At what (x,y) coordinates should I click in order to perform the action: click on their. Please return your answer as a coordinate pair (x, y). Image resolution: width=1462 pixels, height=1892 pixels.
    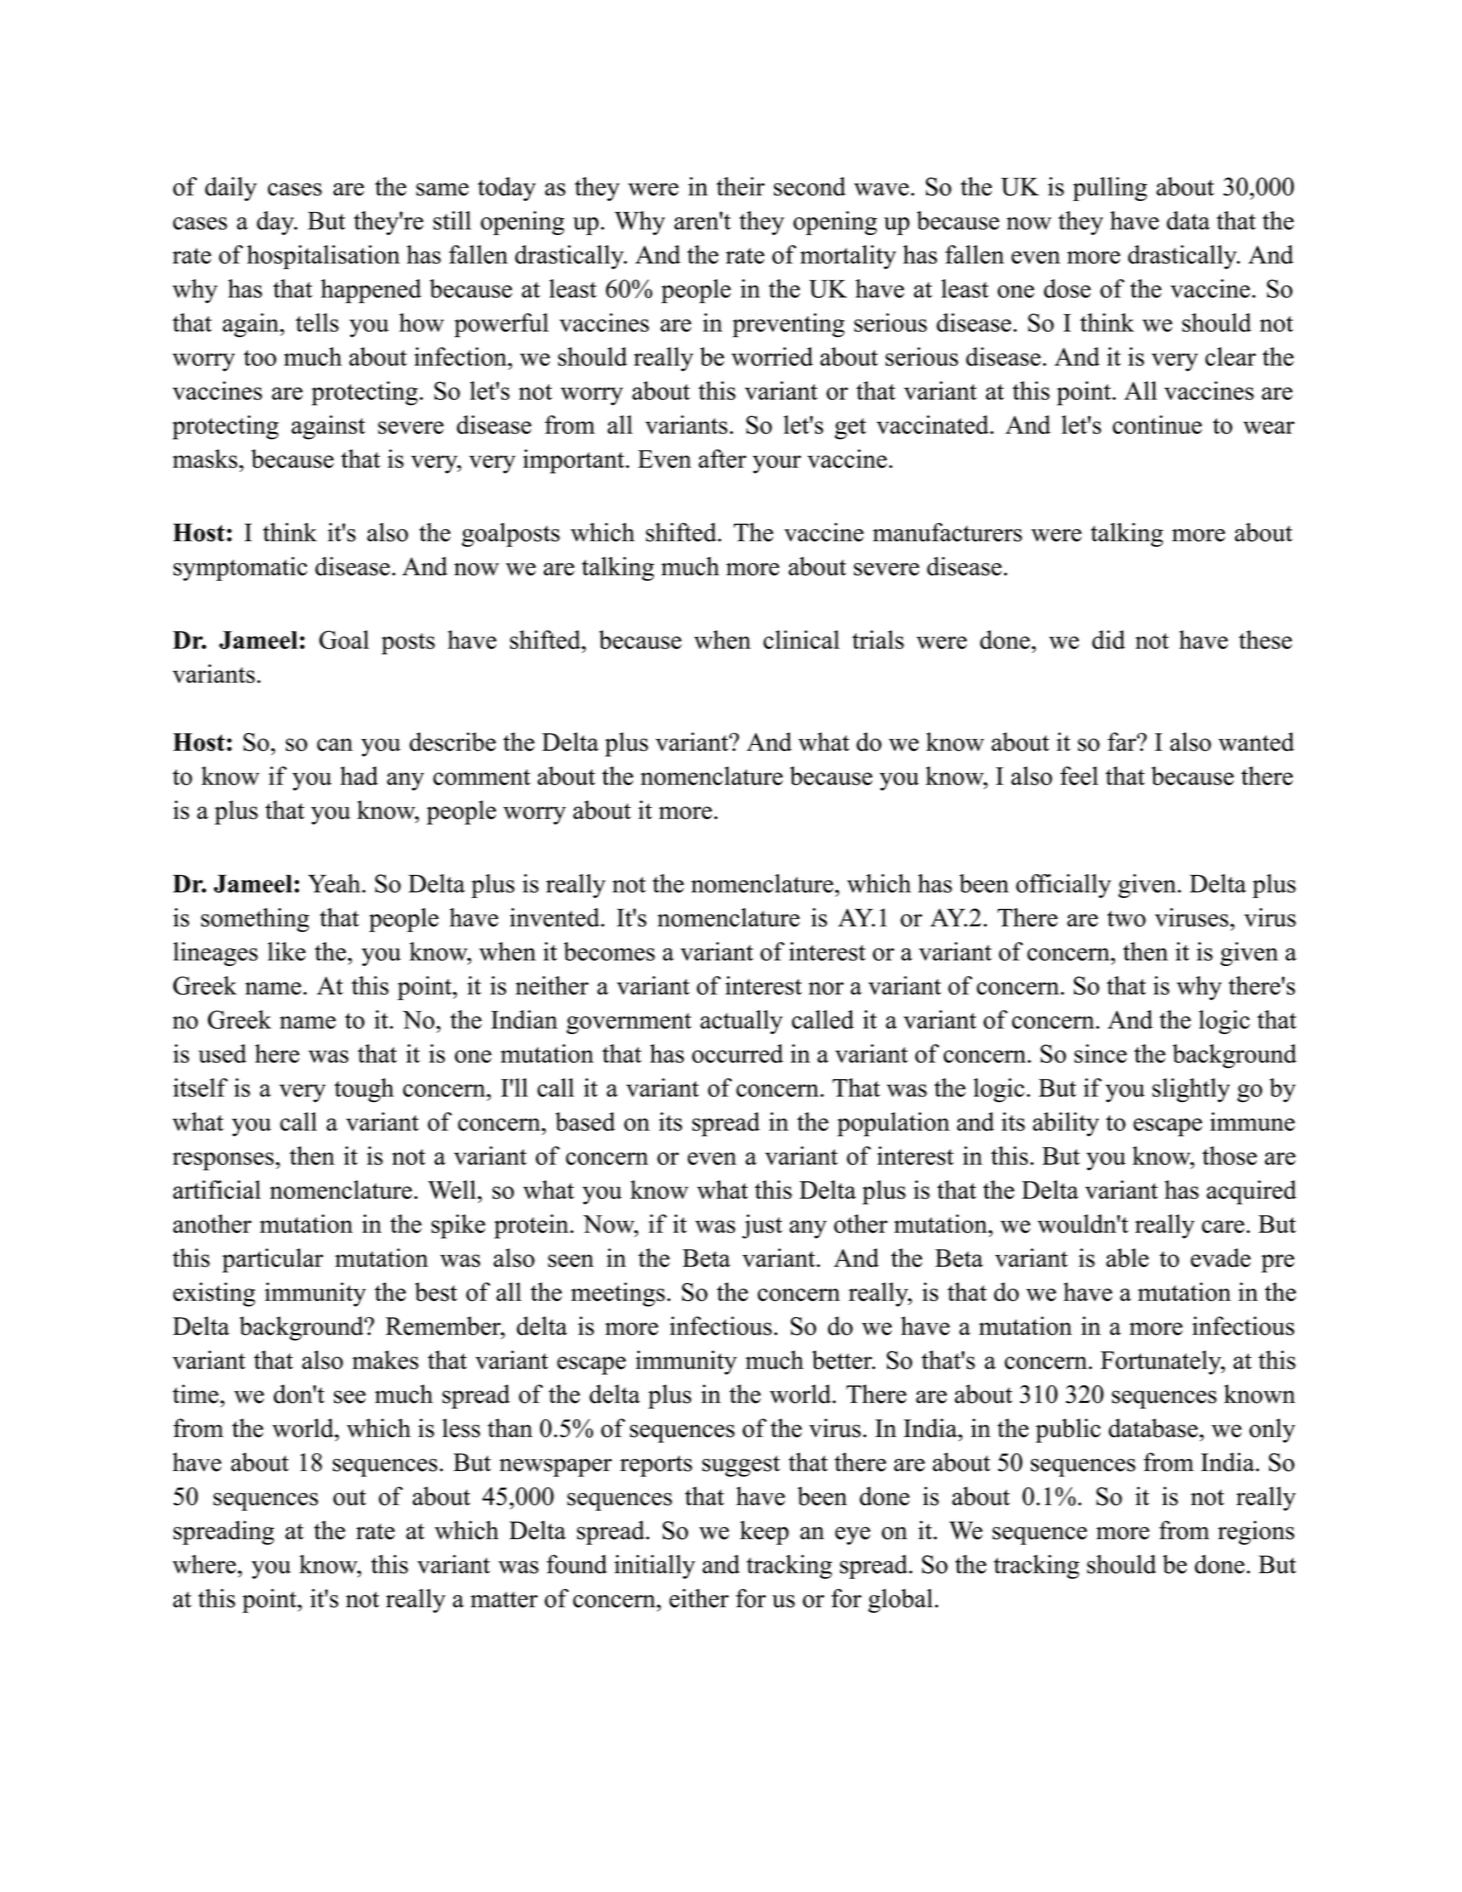
    Looking at the image, I should click on (740, 186).
